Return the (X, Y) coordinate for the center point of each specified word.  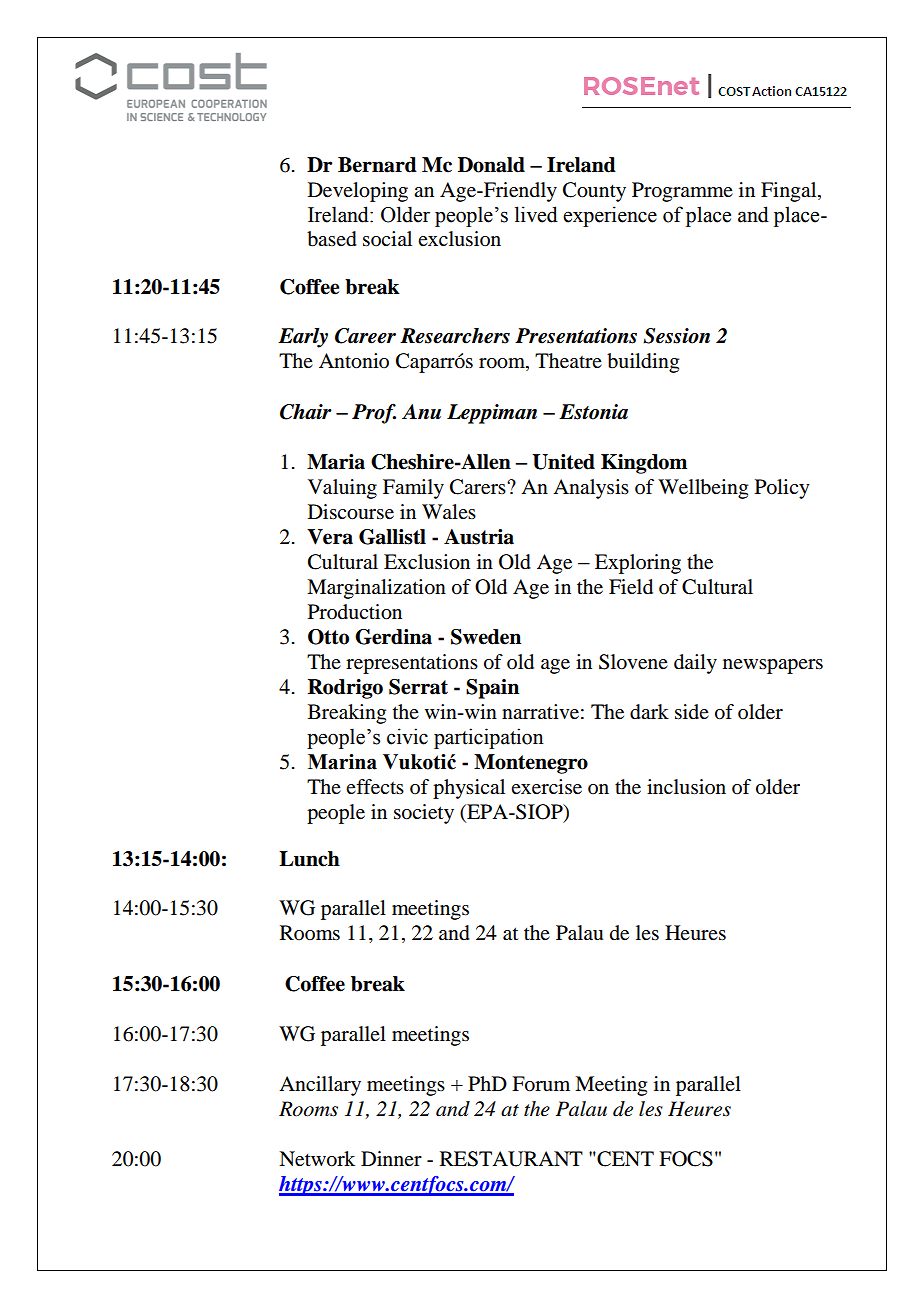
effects (375, 787)
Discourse (351, 512)
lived (536, 214)
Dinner (391, 1158)
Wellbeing (703, 489)
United (563, 462)
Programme (682, 192)
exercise (546, 787)
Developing (358, 192)
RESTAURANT (511, 1159)
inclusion (686, 787)
